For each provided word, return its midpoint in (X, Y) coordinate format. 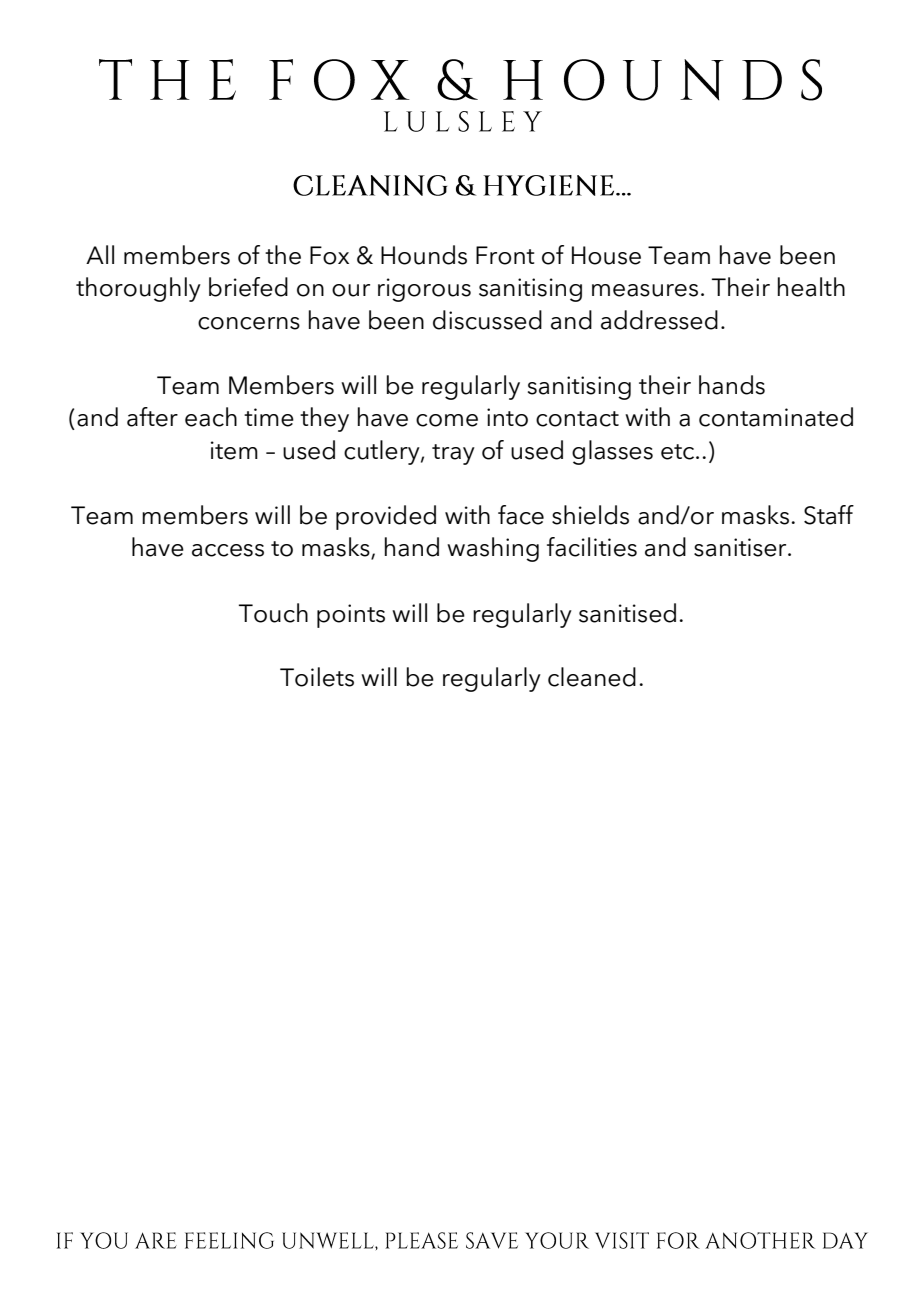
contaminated (776, 417)
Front (505, 255)
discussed (487, 320)
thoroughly (138, 289)
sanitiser (741, 547)
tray (453, 454)
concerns (249, 323)
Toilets (317, 677)
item (234, 450)
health (811, 287)
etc (679, 452)
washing (493, 549)
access (228, 550)
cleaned (592, 677)
